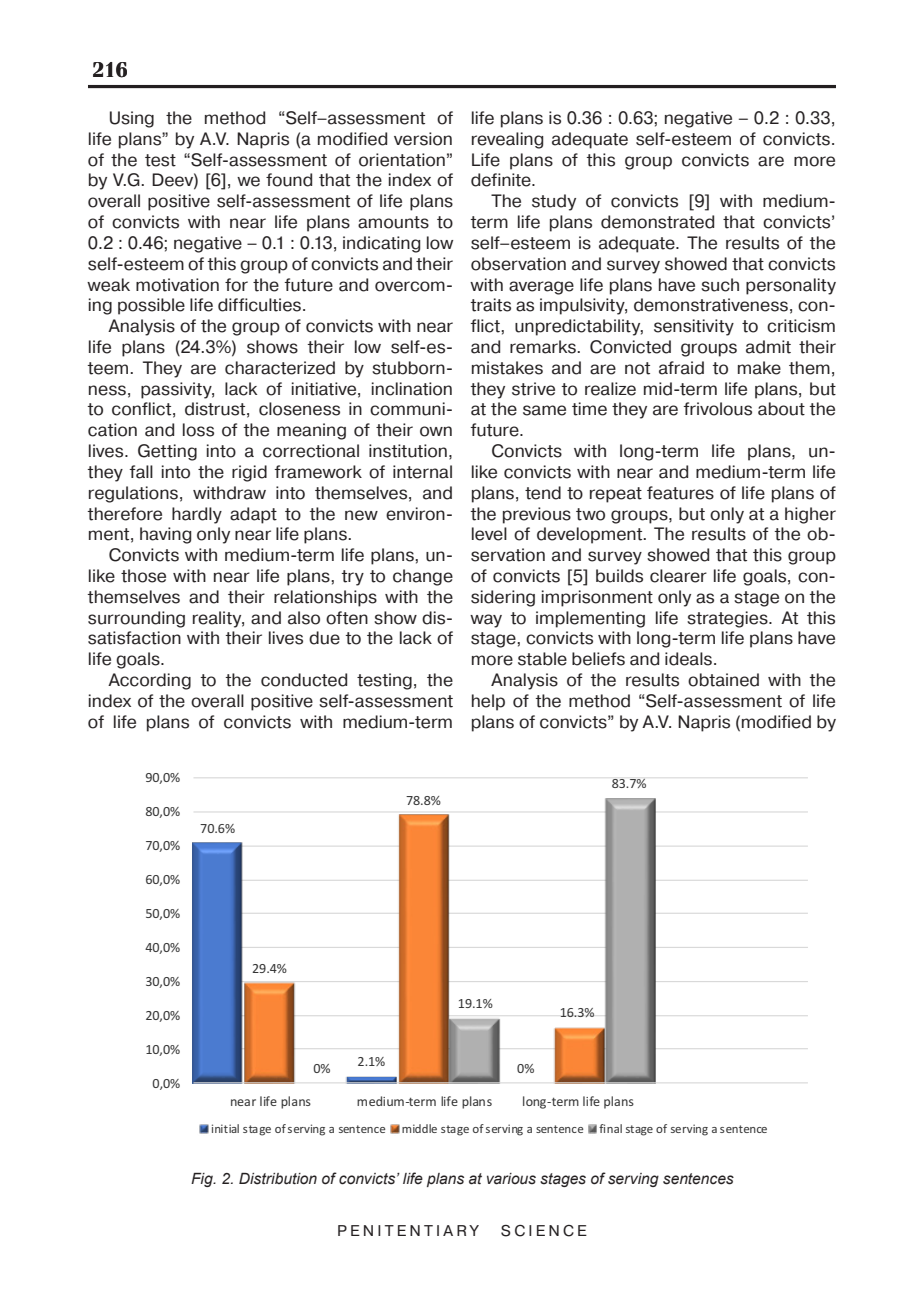 This screenshot has height=1308, width=924. I want to click on various, so click(511, 1179).
